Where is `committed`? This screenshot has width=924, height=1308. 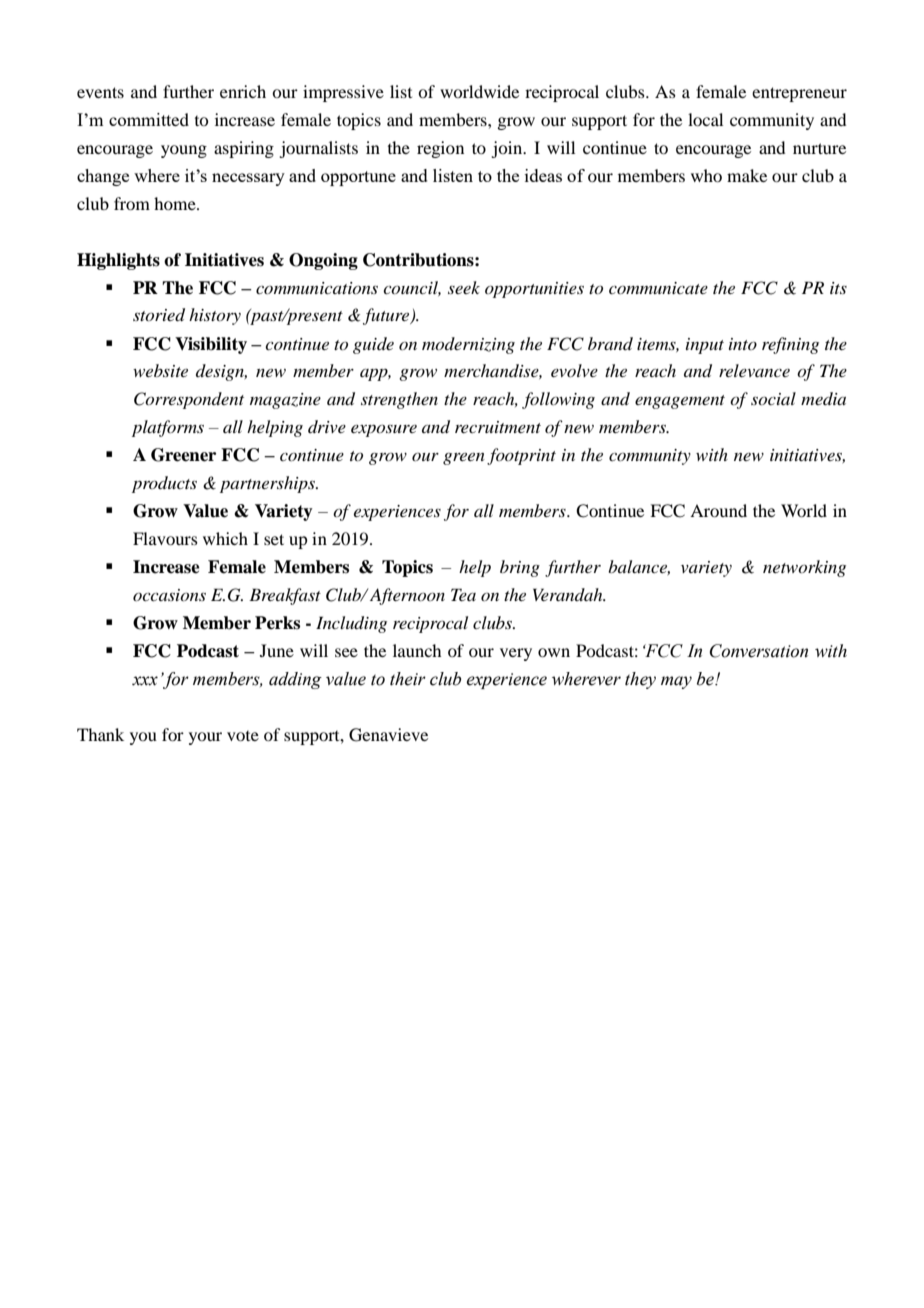 committed is located at coordinates (149, 119).
